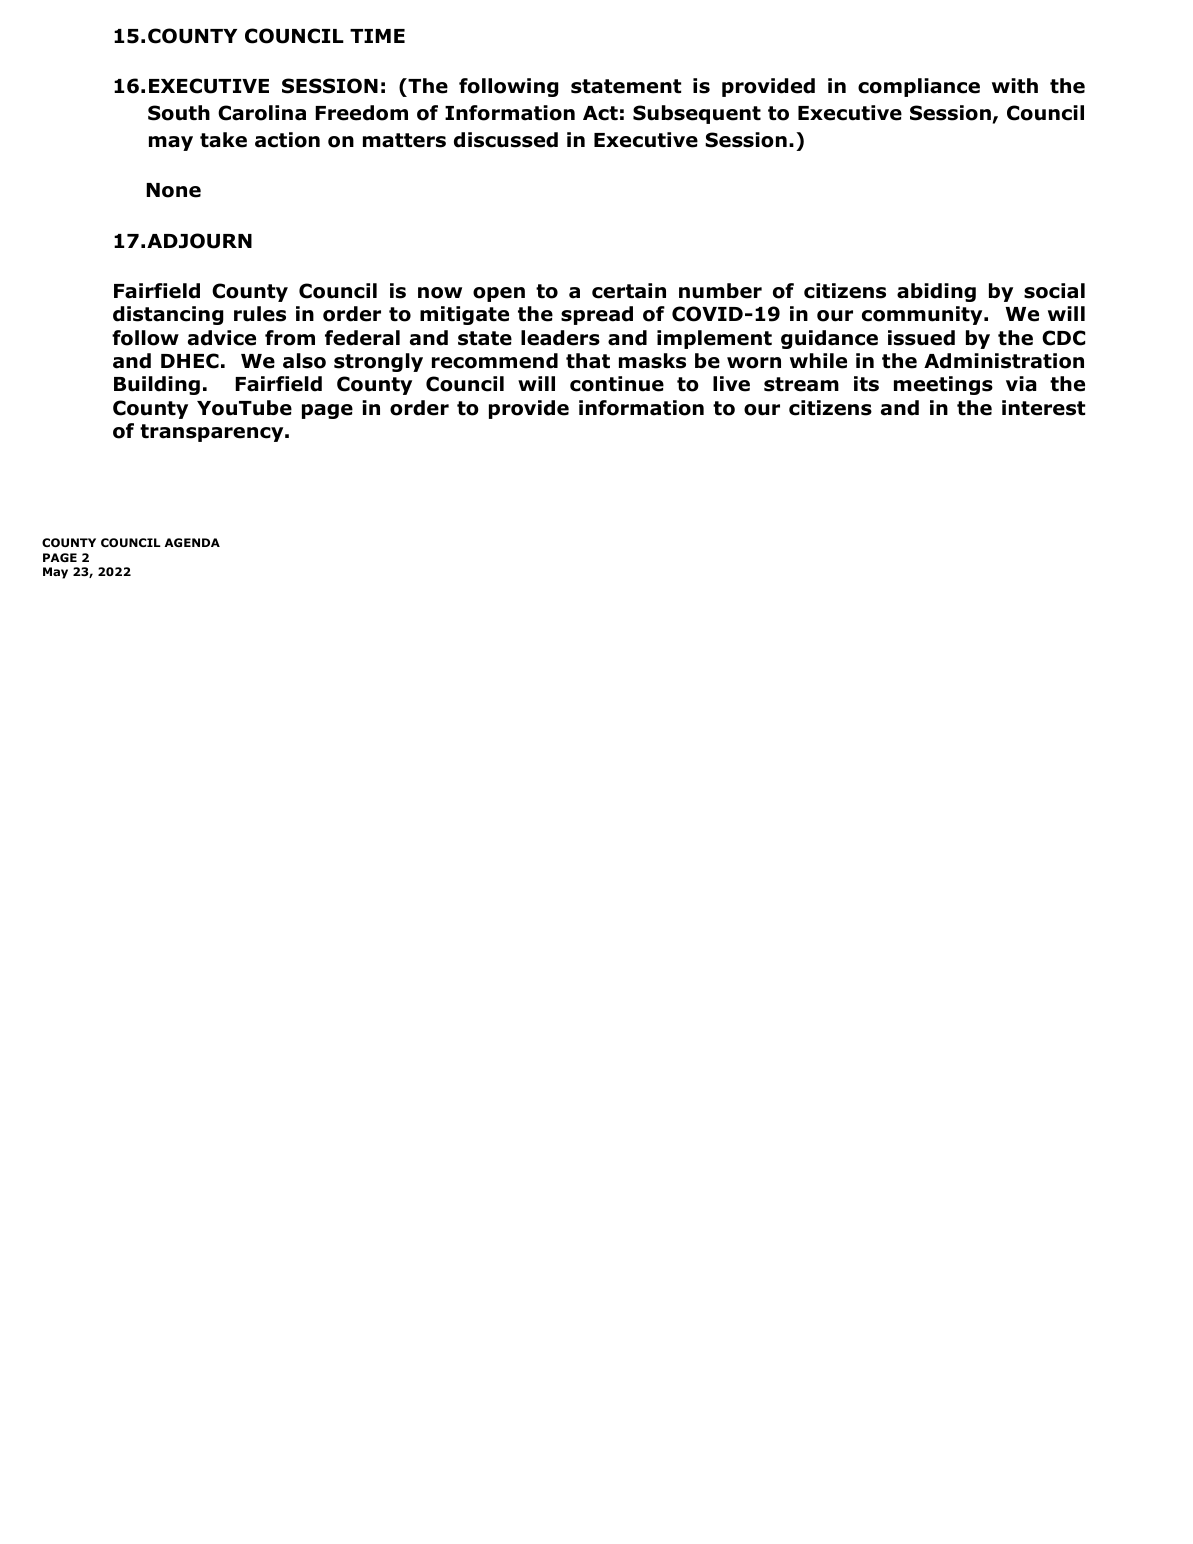 The image size is (1193, 1544). What do you see at coordinates (192, 542) in the page?
I see `AGENDA` at bounding box center [192, 542].
